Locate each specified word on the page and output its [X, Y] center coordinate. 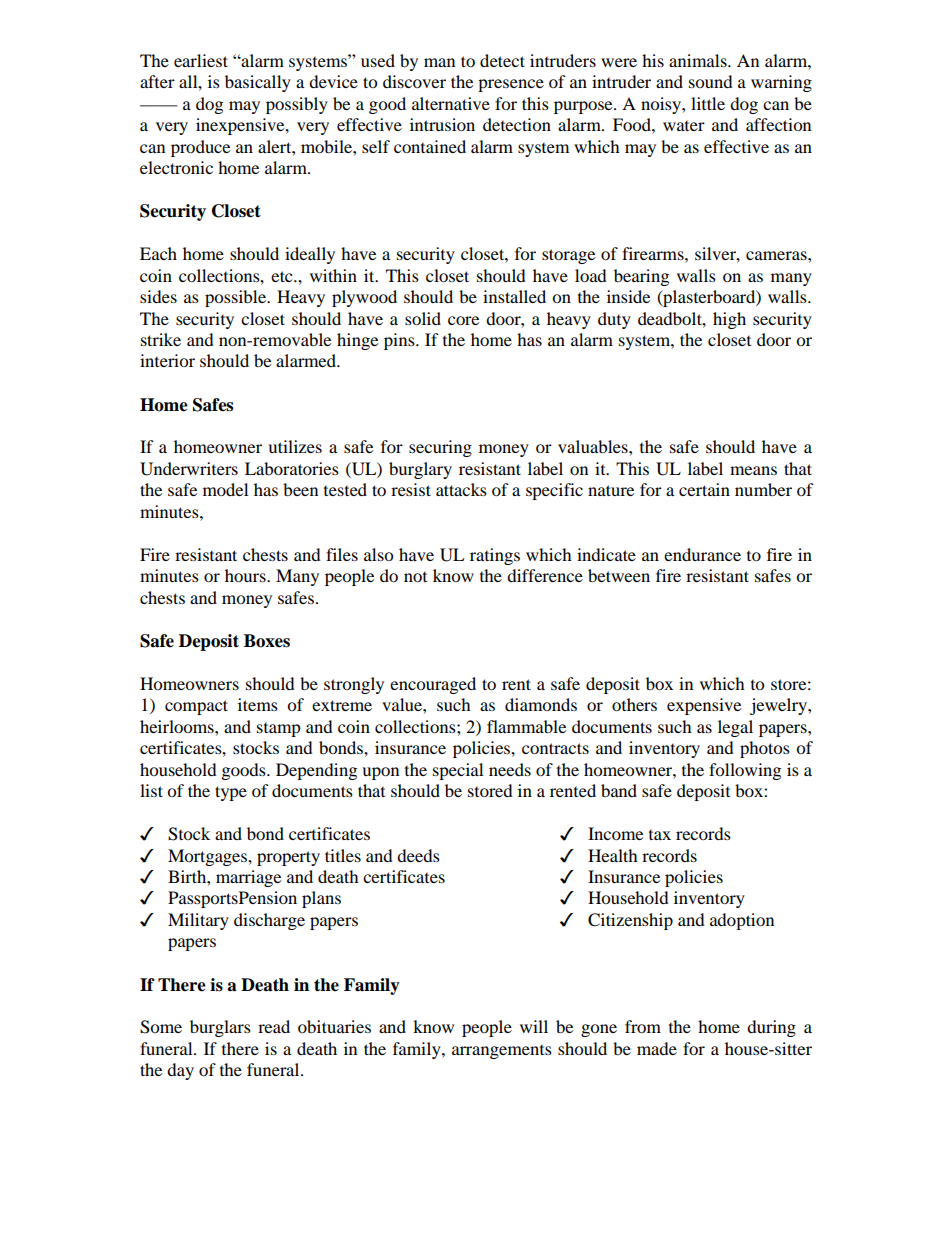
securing [440, 448]
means [753, 470]
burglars [220, 1028]
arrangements [502, 1052]
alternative [451, 103]
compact [196, 707]
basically [258, 83]
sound [711, 81]
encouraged [433, 685]
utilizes [295, 446]
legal [735, 728]
